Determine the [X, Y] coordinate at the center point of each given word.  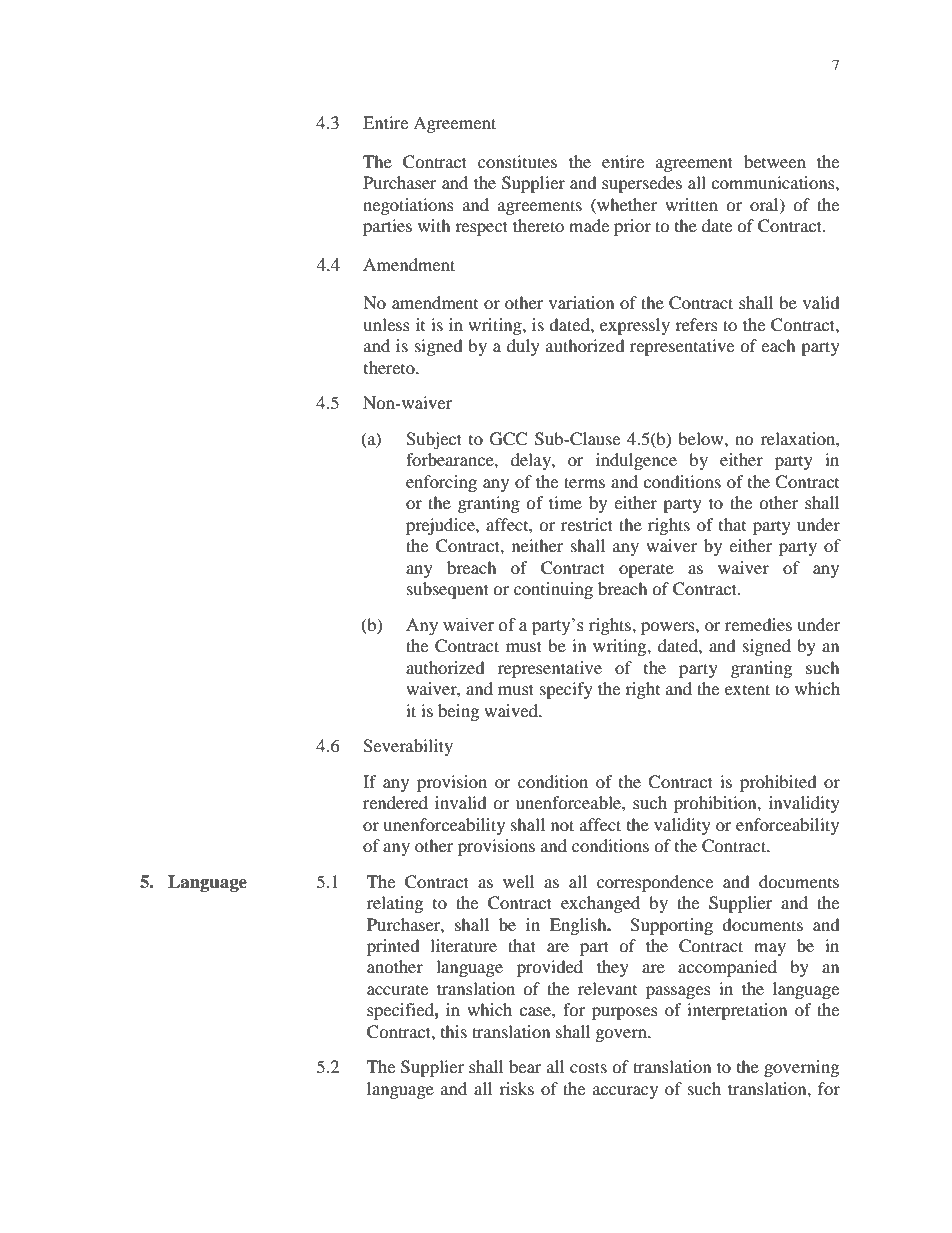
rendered [395, 802]
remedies [758, 624]
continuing [553, 590]
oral [765, 205]
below [702, 438]
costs [588, 1067]
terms [584, 482]
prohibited [778, 783]
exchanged [600, 904]
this [454, 1031]
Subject [434, 440]
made [589, 225]
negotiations [408, 206]
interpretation [737, 1011]
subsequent [448, 590]
